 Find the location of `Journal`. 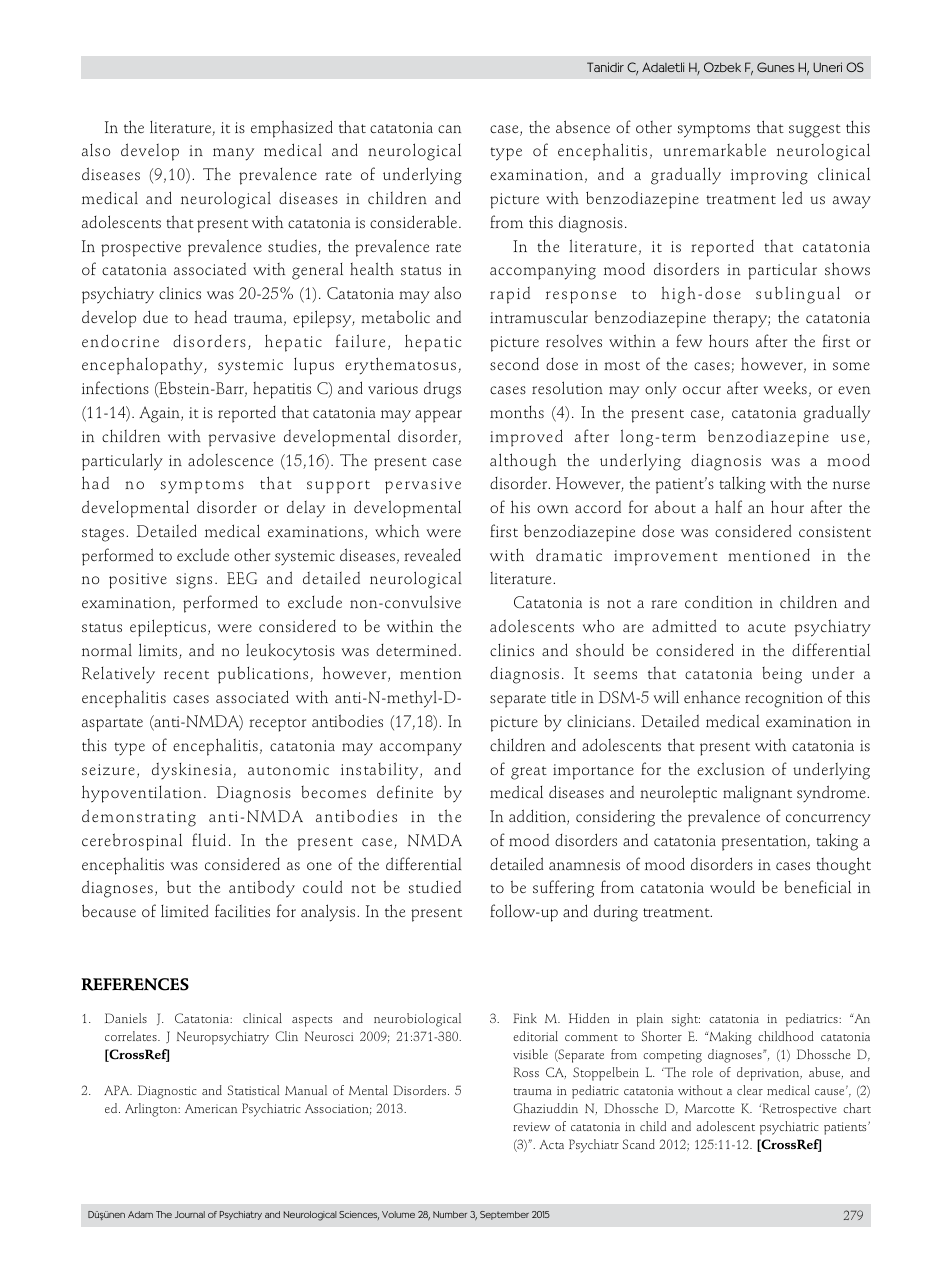

Journal is located at coordinates (190, 1214).
